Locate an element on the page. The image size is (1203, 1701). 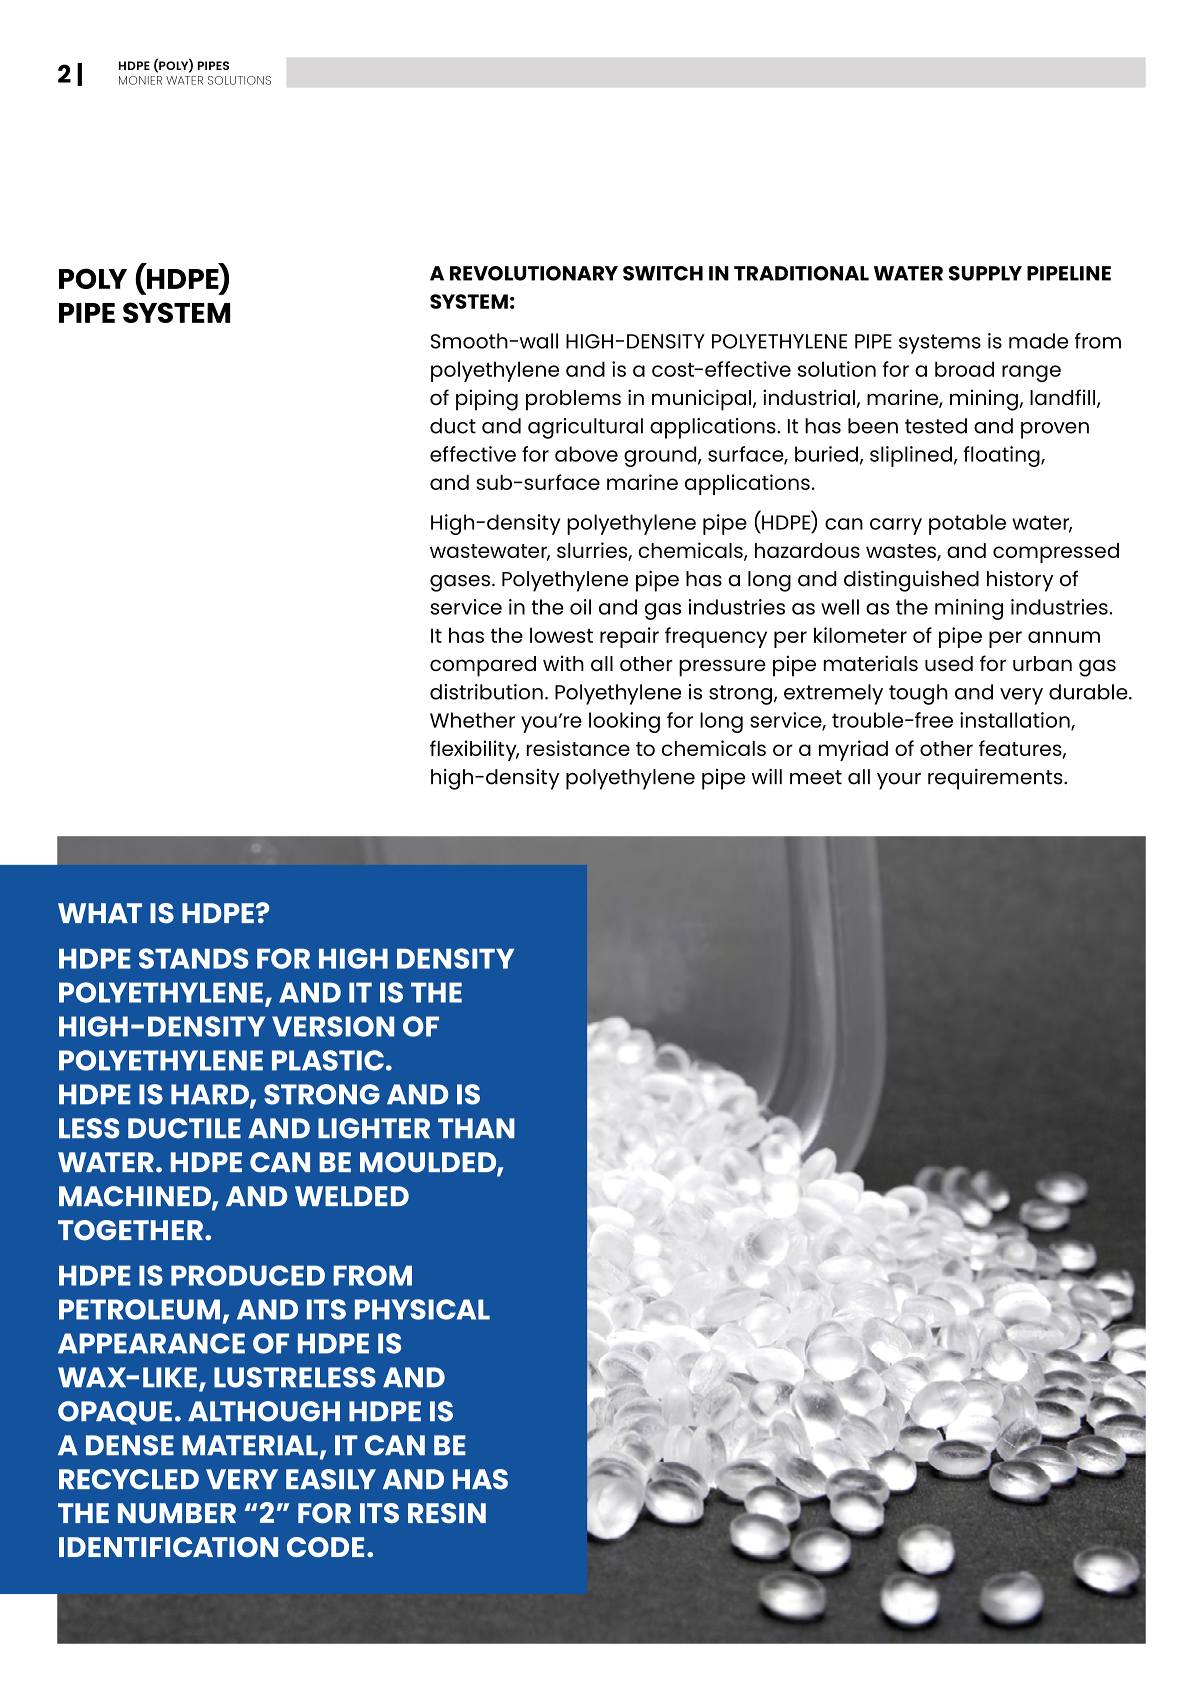
RESIN is located at coordinates (447, 1513).
